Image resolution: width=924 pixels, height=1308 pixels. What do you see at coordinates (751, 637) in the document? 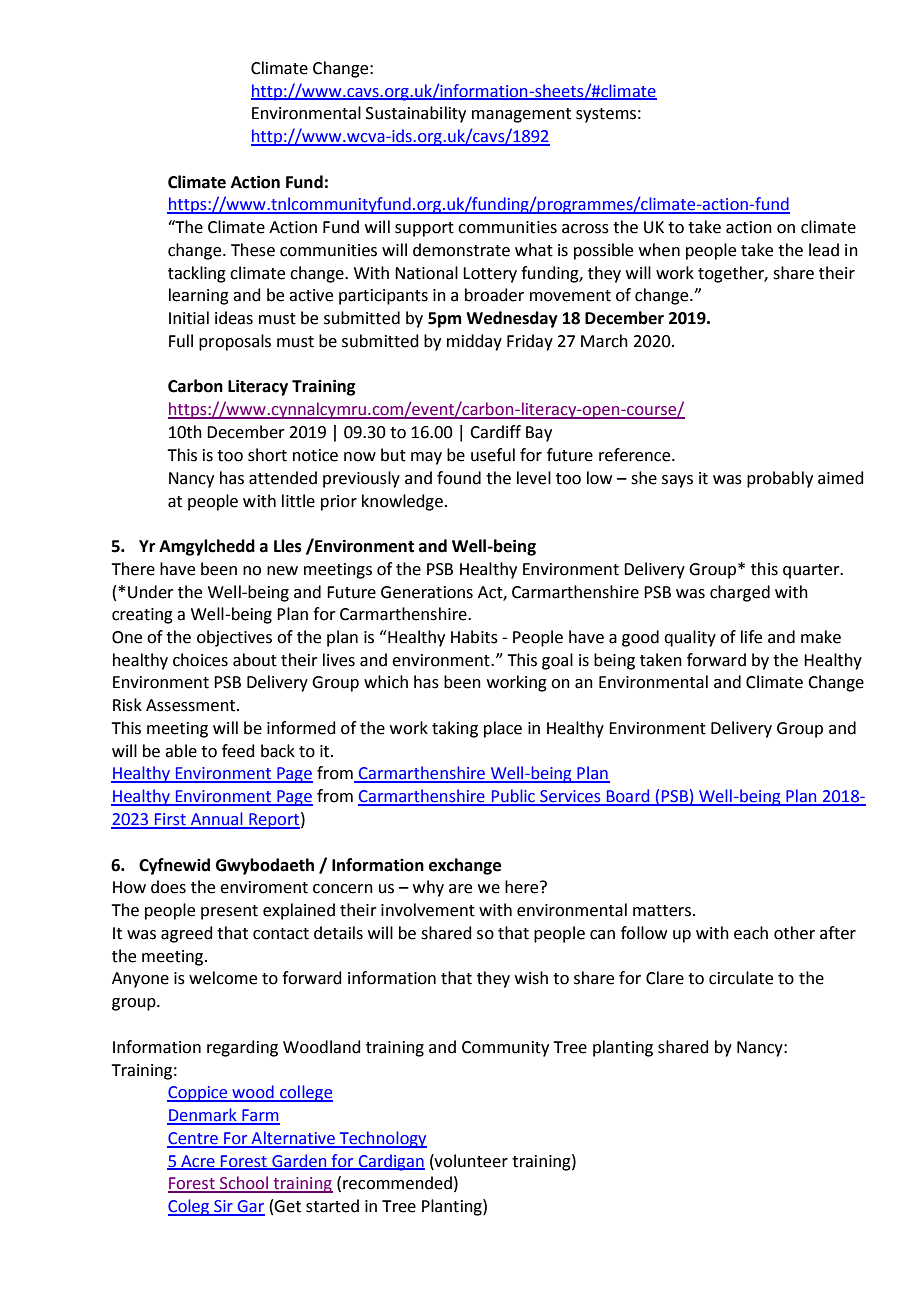
I see `life` at bounding box center [751, 637].
